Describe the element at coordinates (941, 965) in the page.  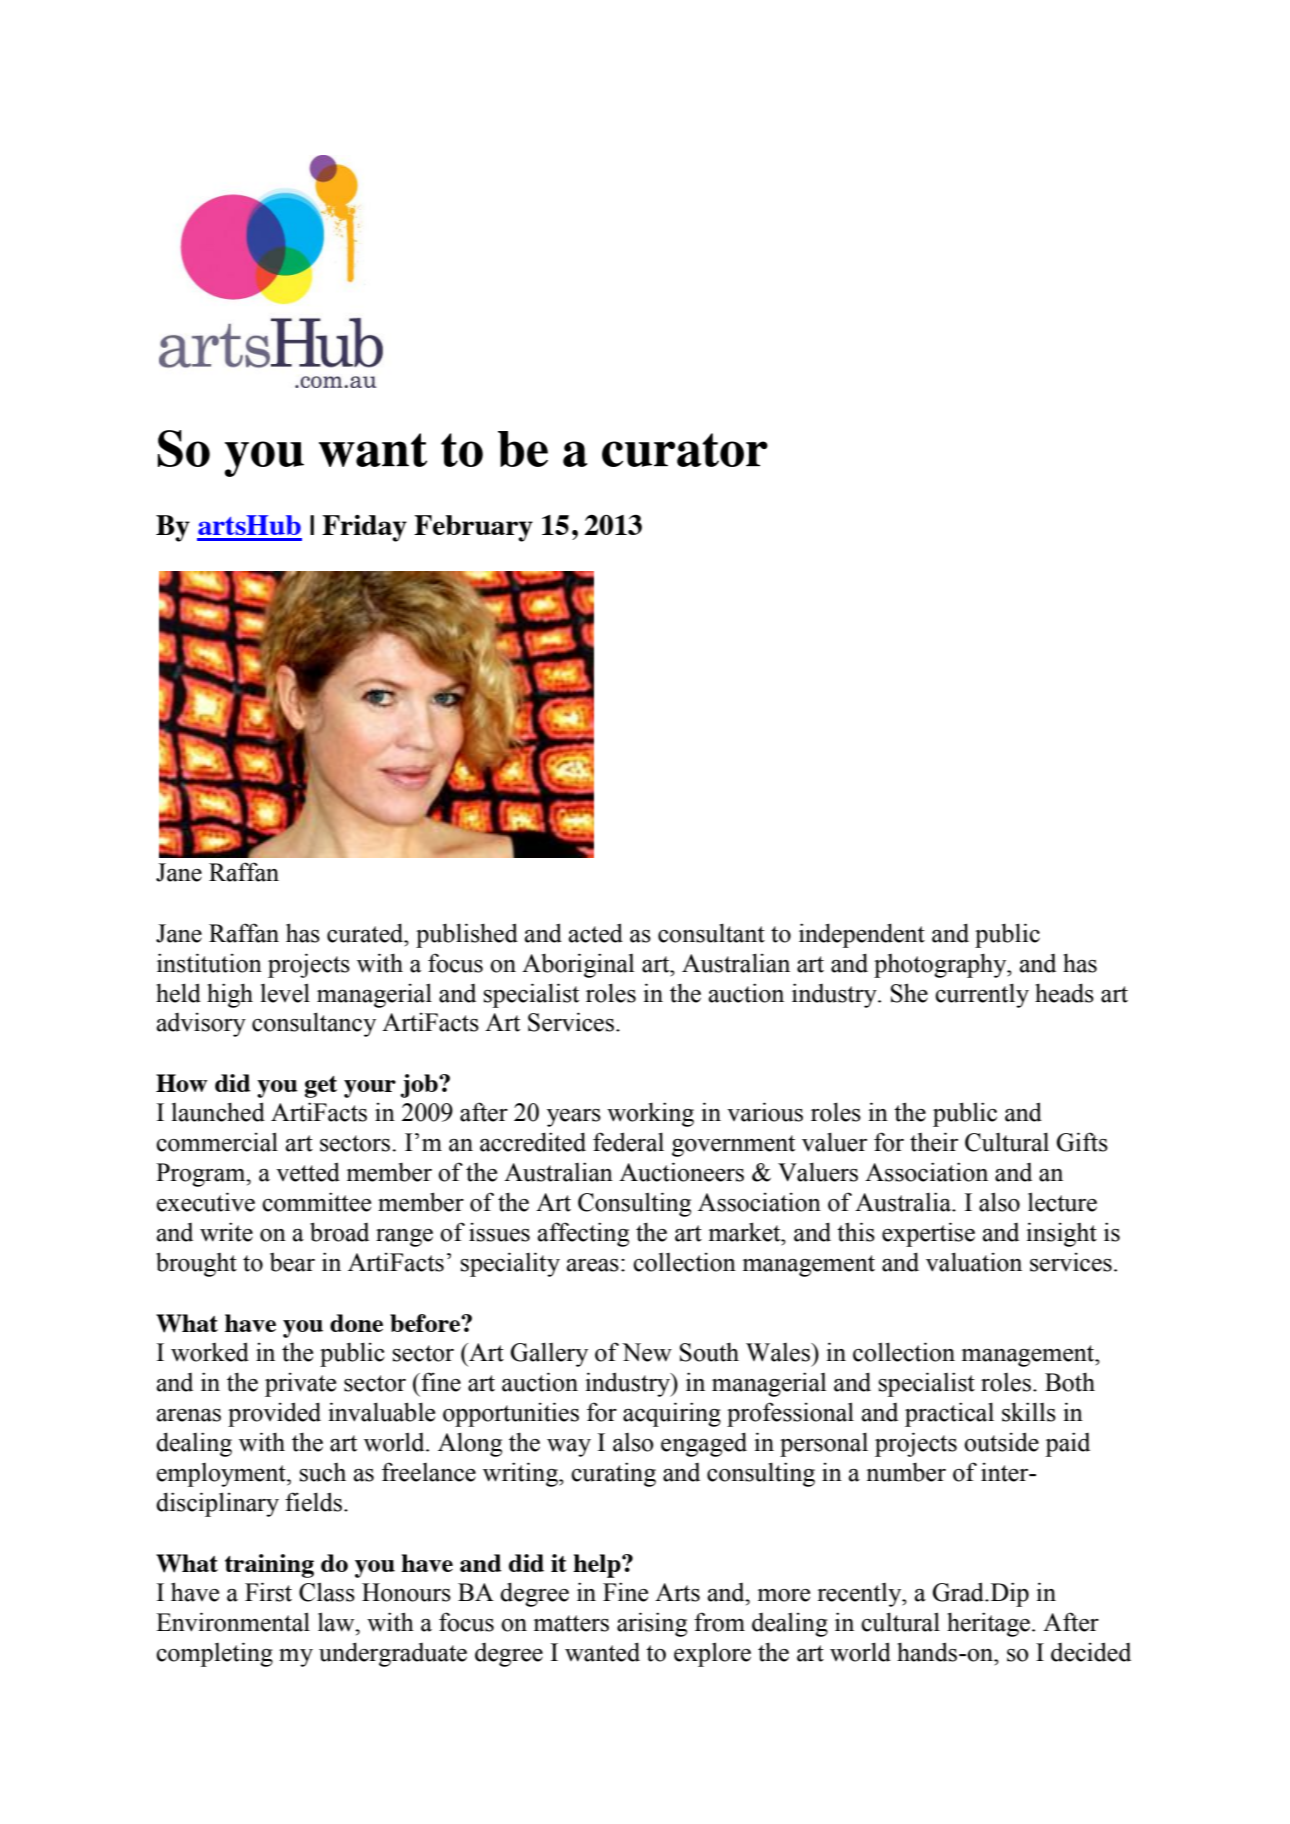
I see `photography` at that location.
